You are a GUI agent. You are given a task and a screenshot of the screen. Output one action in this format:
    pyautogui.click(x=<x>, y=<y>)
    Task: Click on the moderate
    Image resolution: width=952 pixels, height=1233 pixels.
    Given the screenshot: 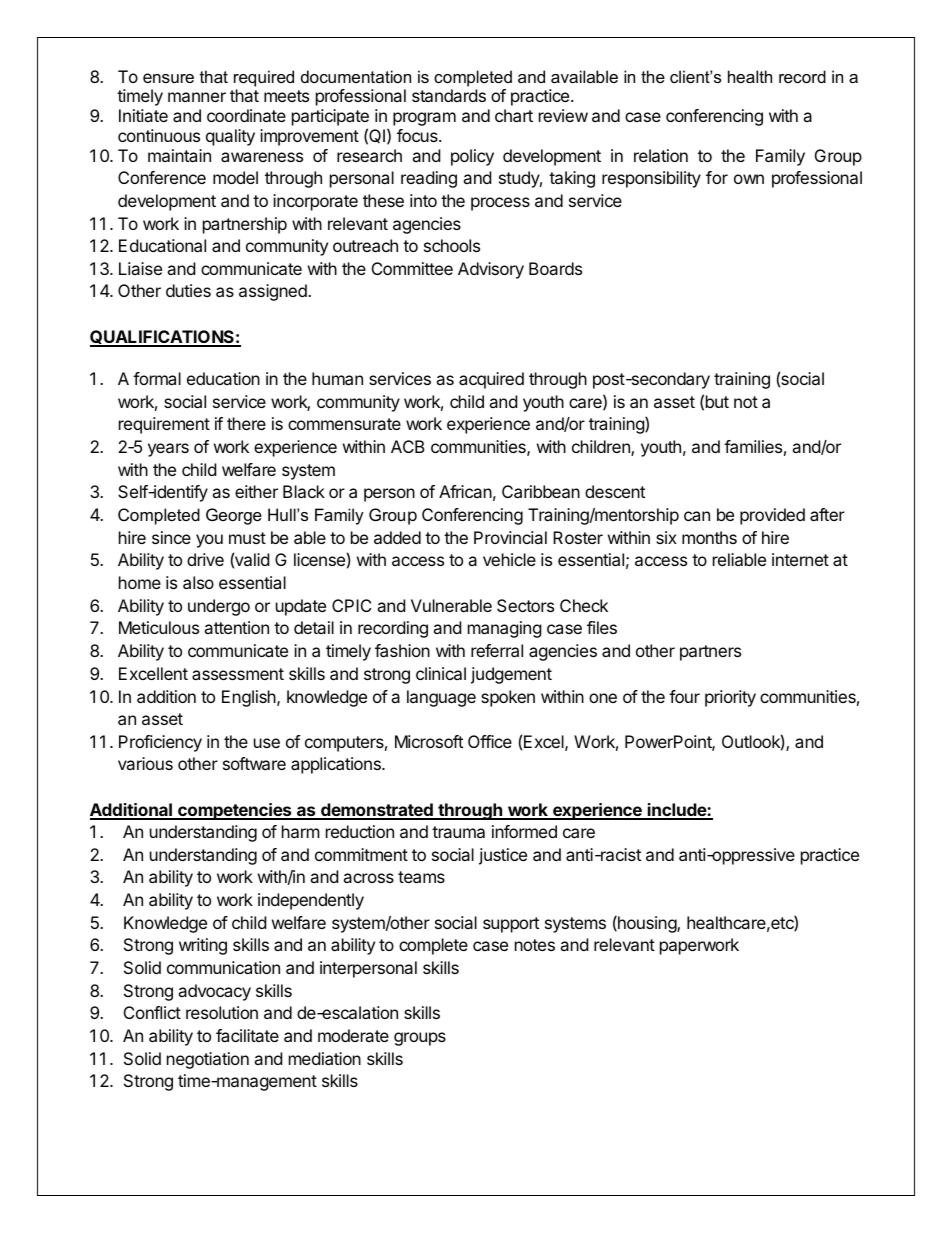 What is the action you would take?
    pyautogui.click(x=353, y=1035)
